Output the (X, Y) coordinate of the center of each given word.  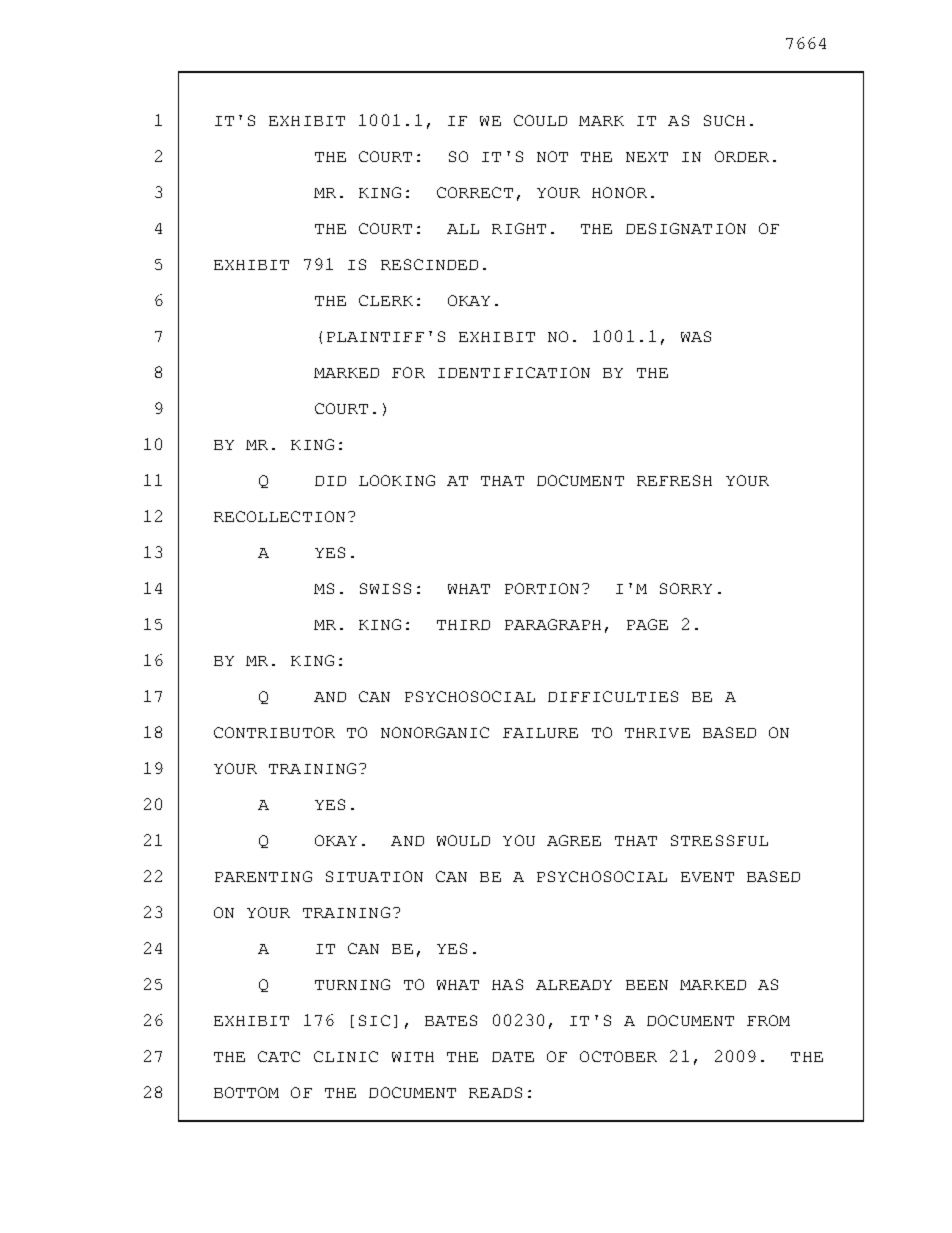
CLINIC (346, 1056)
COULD (540, 120)
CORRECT (475, 192)
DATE (513, 1057)
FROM (768, 1020)
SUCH (724, 120)
